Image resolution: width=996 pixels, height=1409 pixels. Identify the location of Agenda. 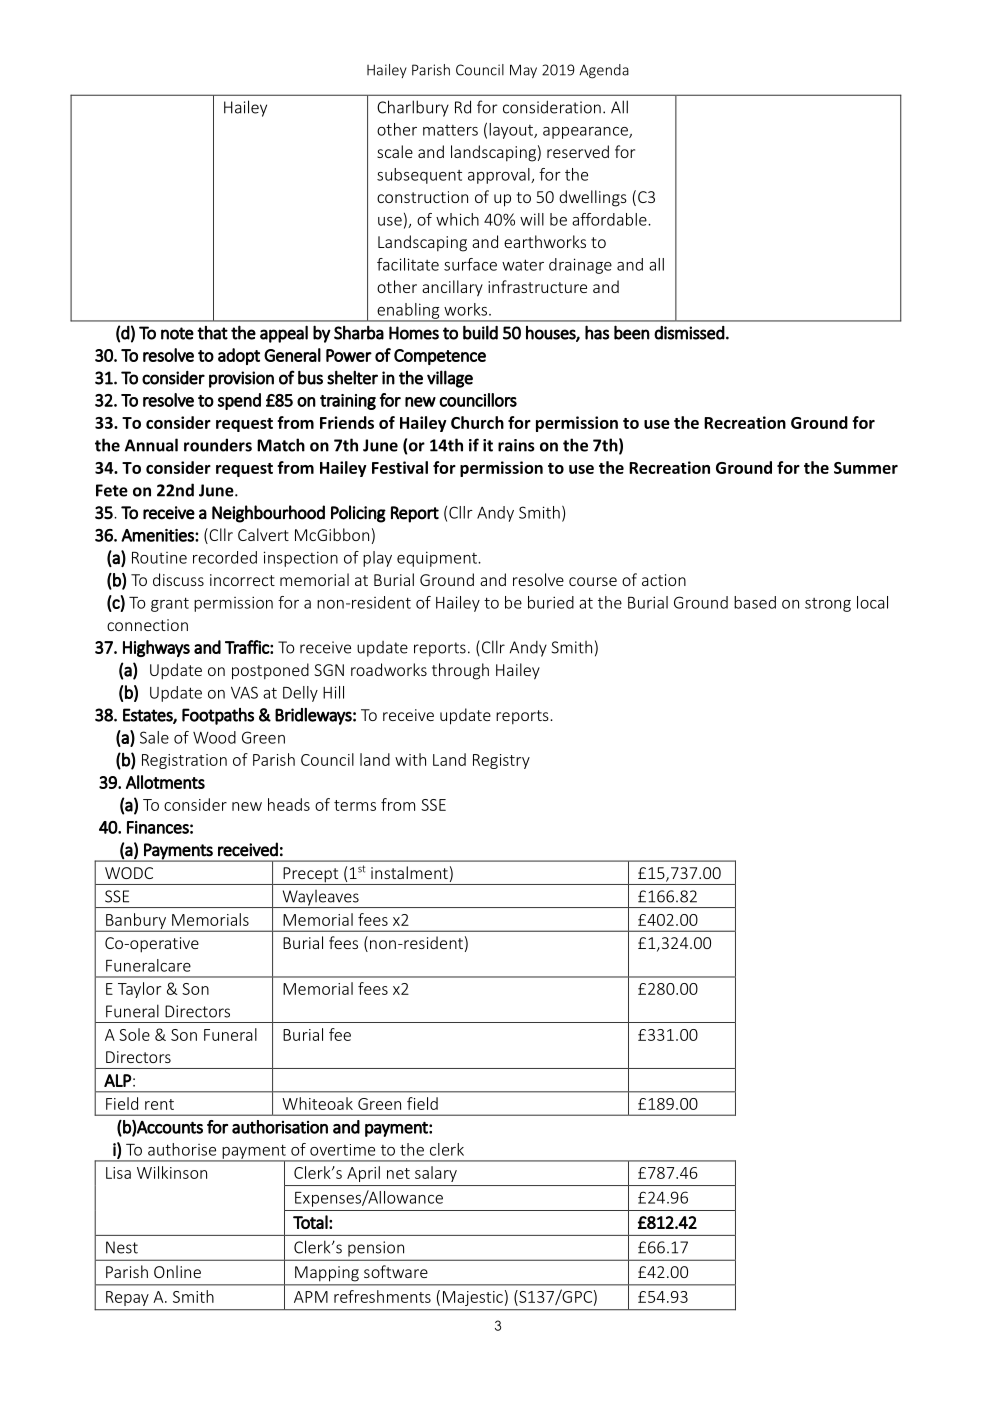
(604, 71).
